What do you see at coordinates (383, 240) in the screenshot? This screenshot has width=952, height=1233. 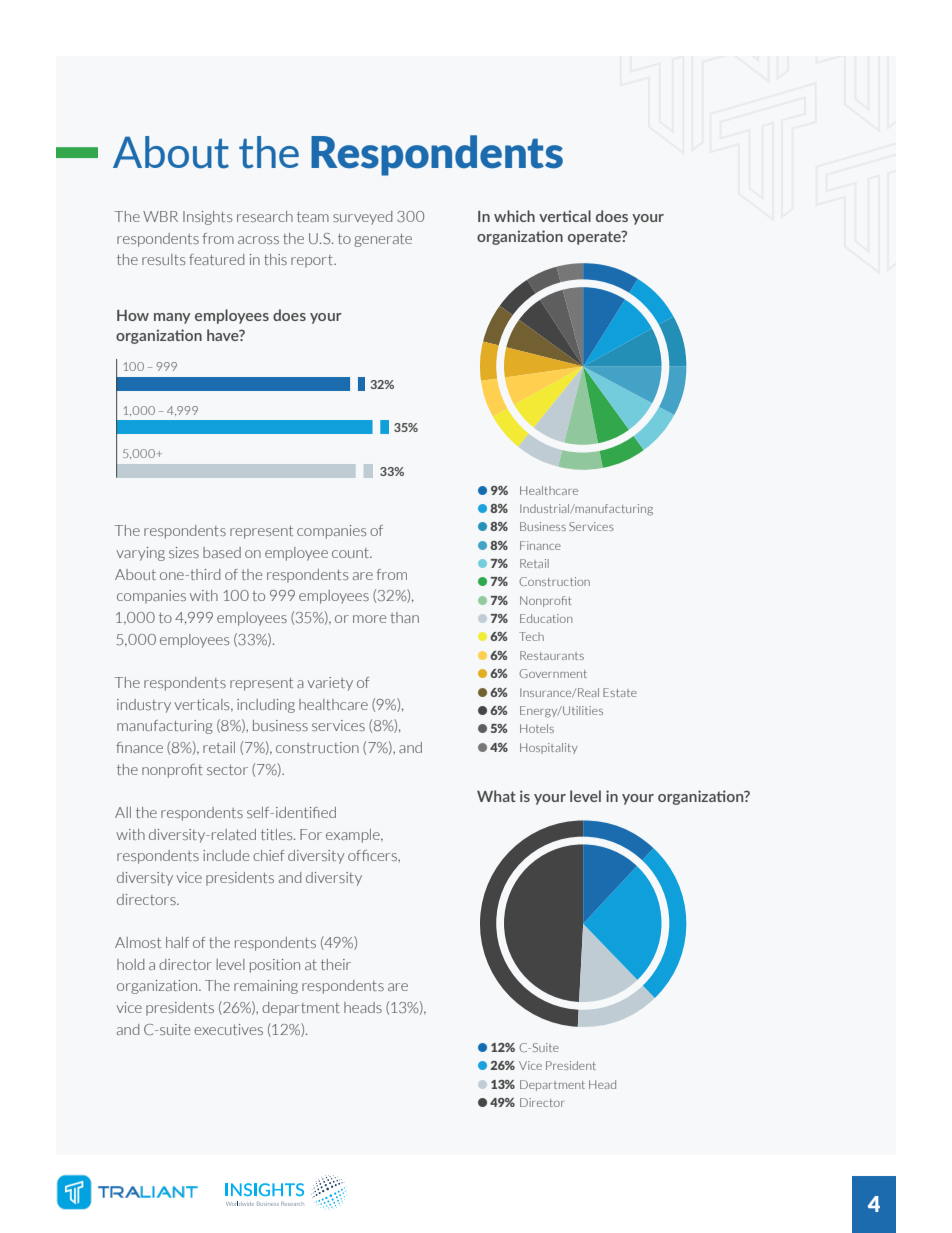 I see `generate` at bounding box center [383, 240].
